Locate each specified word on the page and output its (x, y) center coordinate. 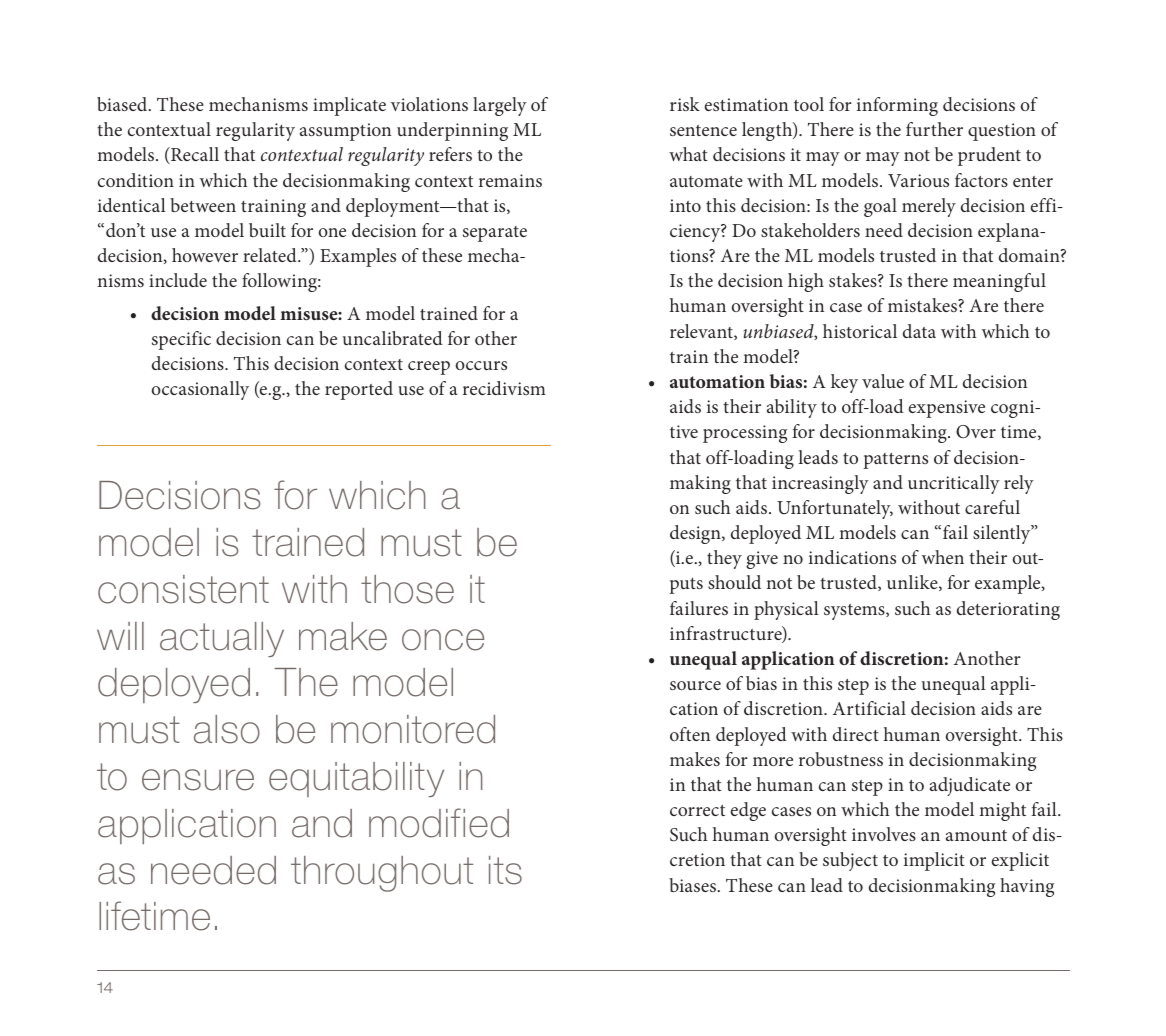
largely (500, 106)
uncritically (954, 484)
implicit (934, 861)
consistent (183, 589)
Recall (194, 155)
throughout (382, 874)
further (934, 129)
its (505, 870)
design (696, 534)
